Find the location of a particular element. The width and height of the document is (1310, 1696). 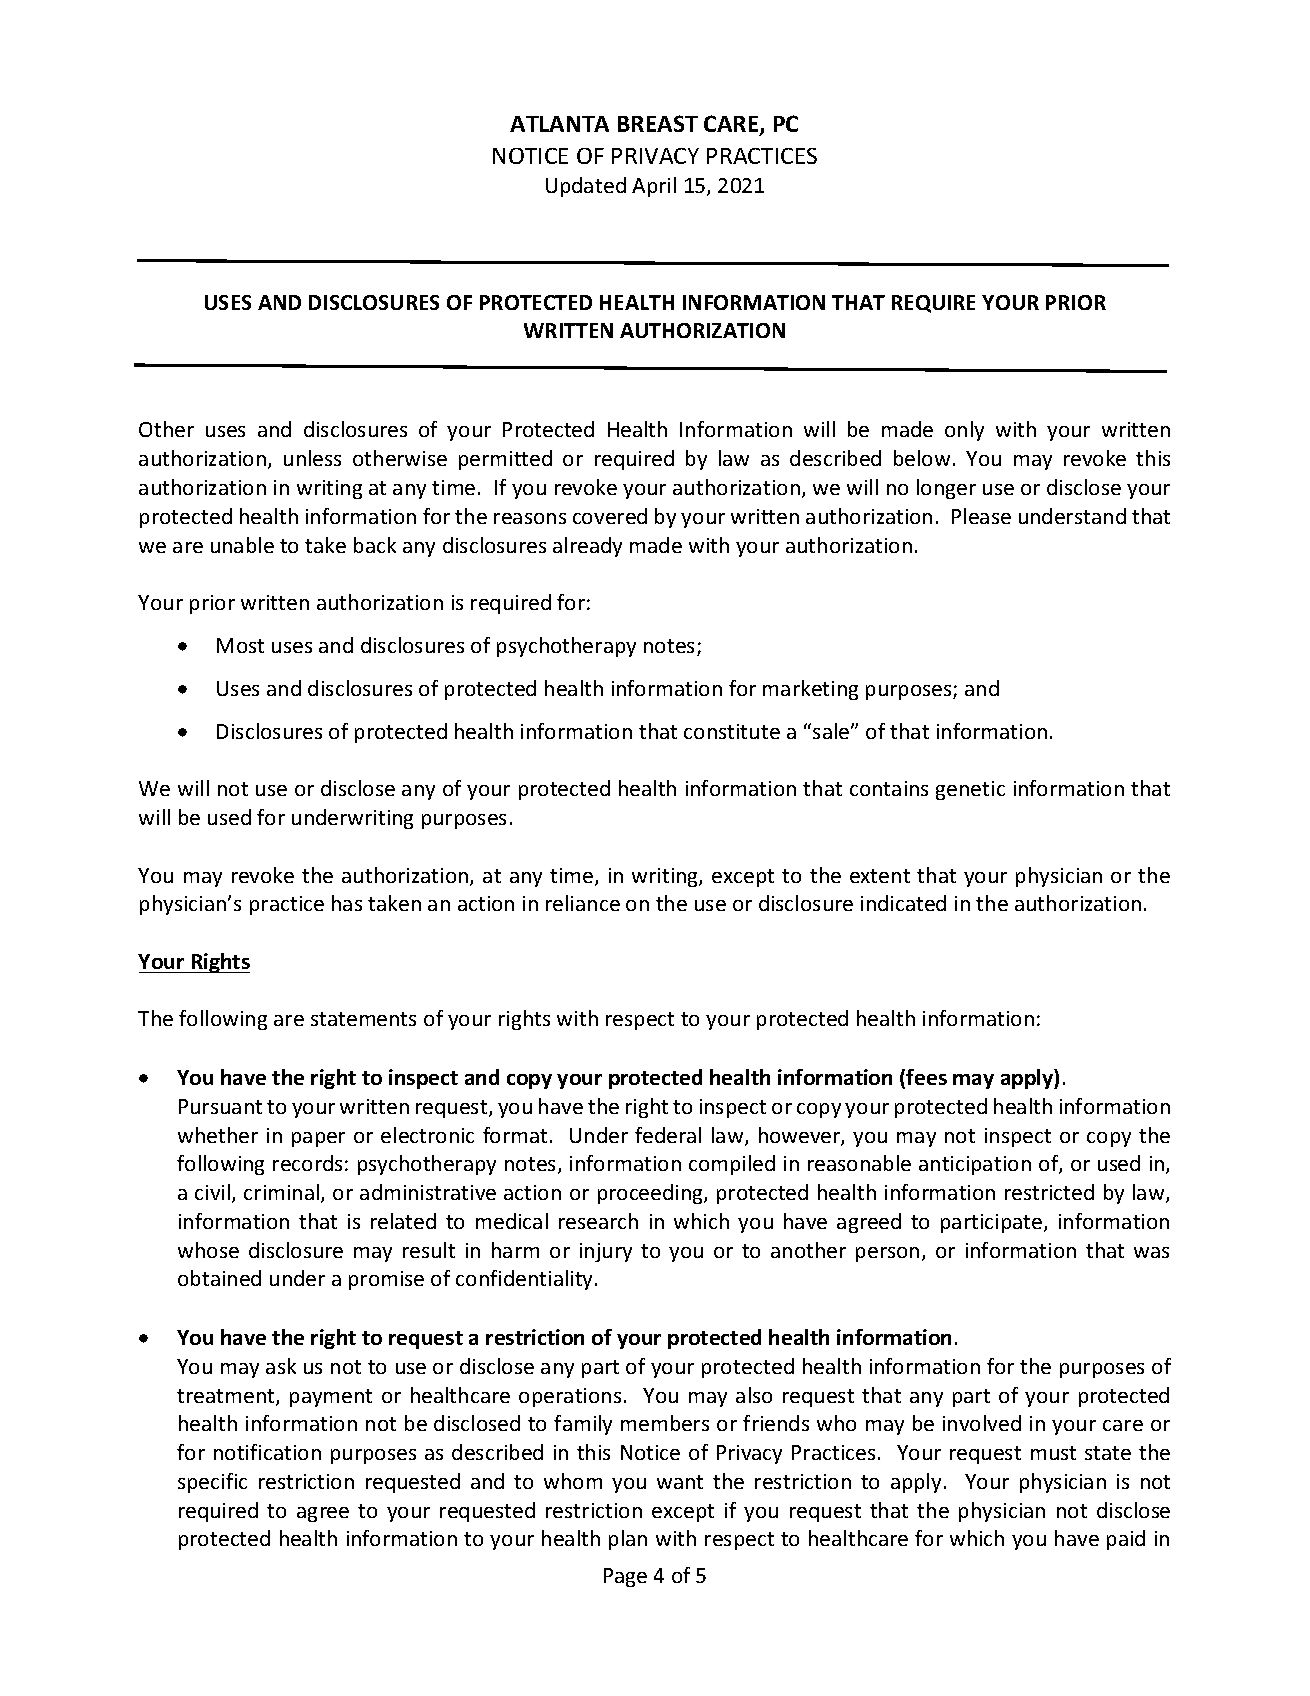

April is located at coordinates (654, 187).
